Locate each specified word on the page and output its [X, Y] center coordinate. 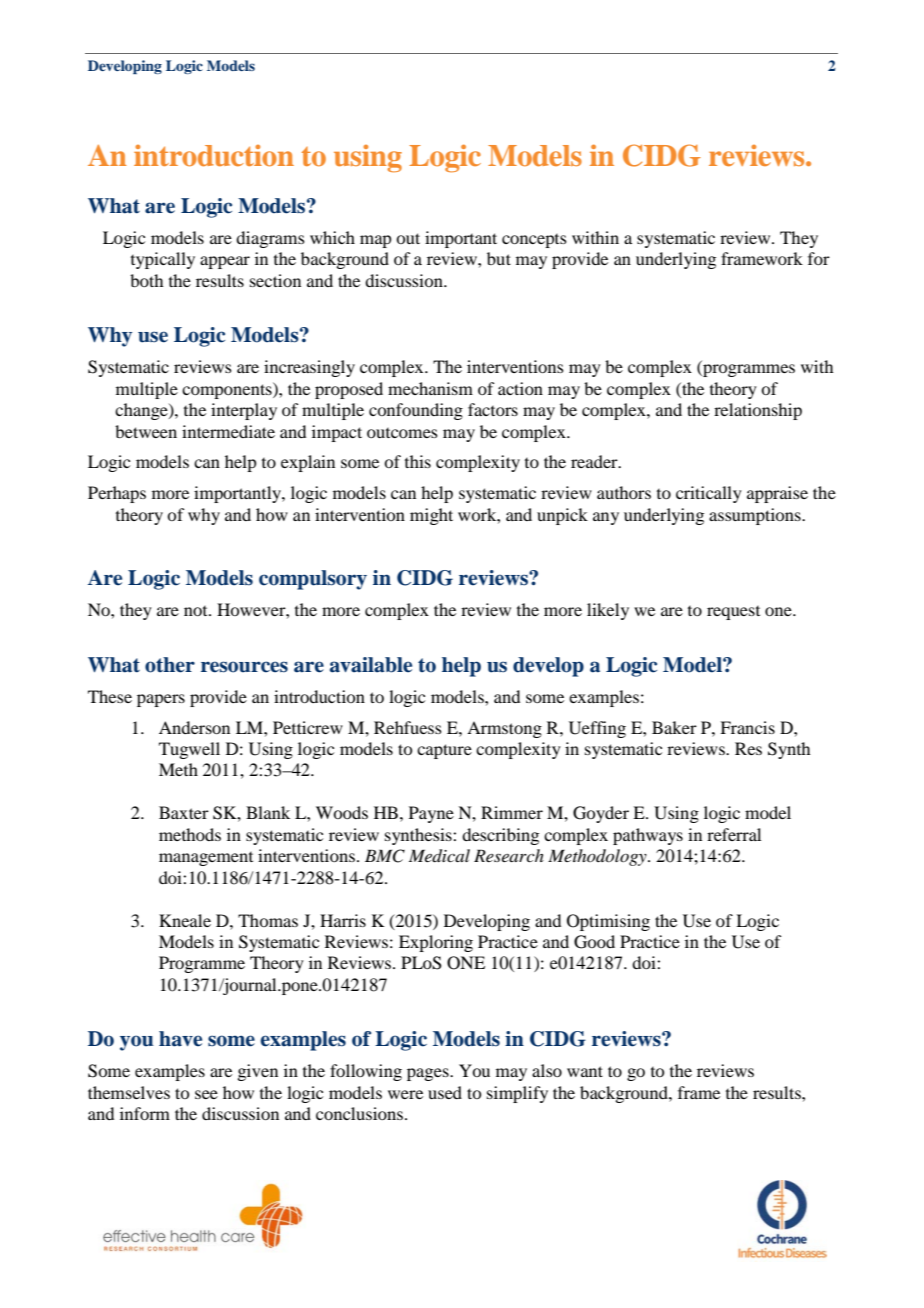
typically [163, 260]
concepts [534, 241]
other [170, 665]
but [499, 258]
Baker [674, 727]
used [445, 1092]
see [206, 1094]
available [371, 665]
